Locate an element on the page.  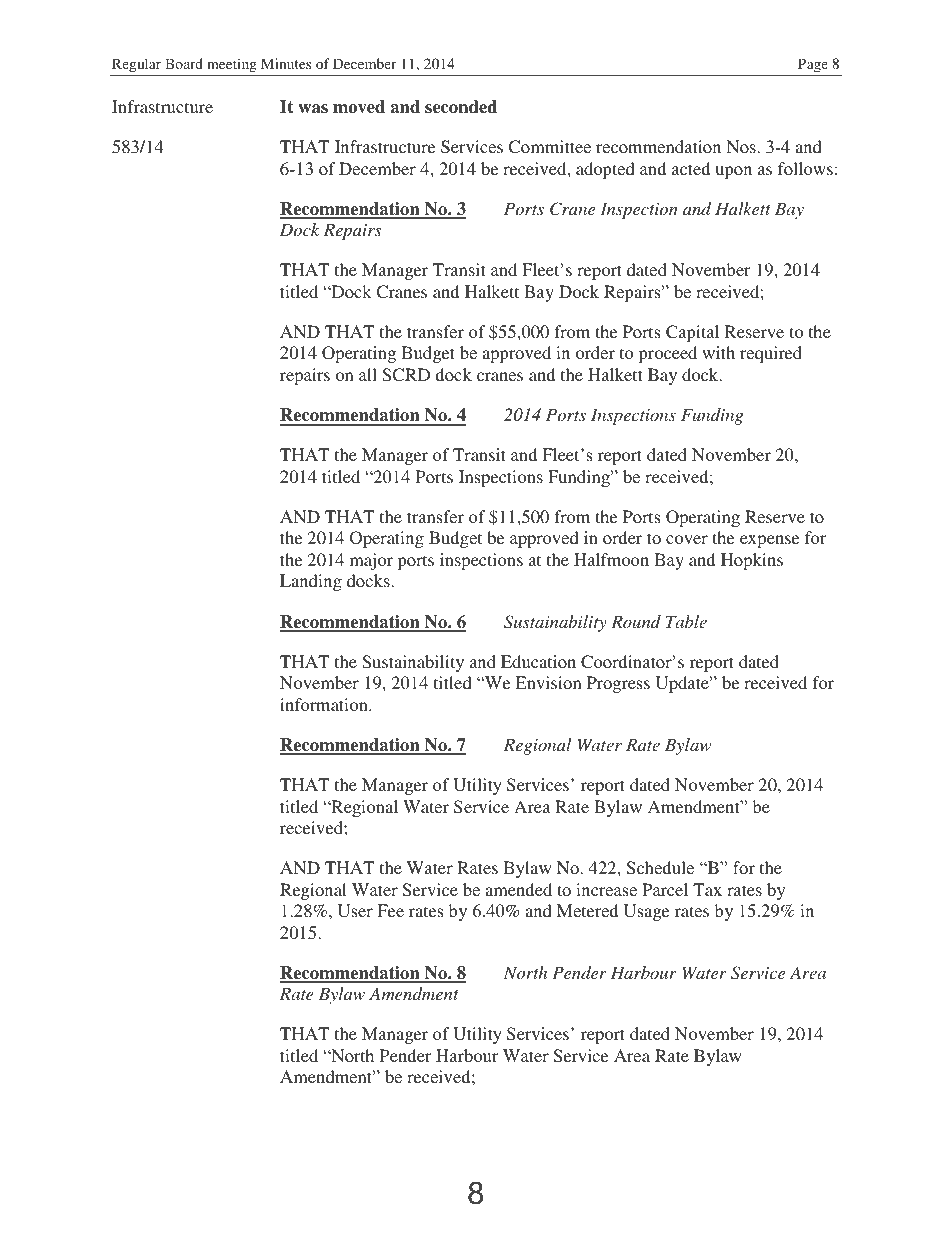
expense is located at coordinates (769, 541).
